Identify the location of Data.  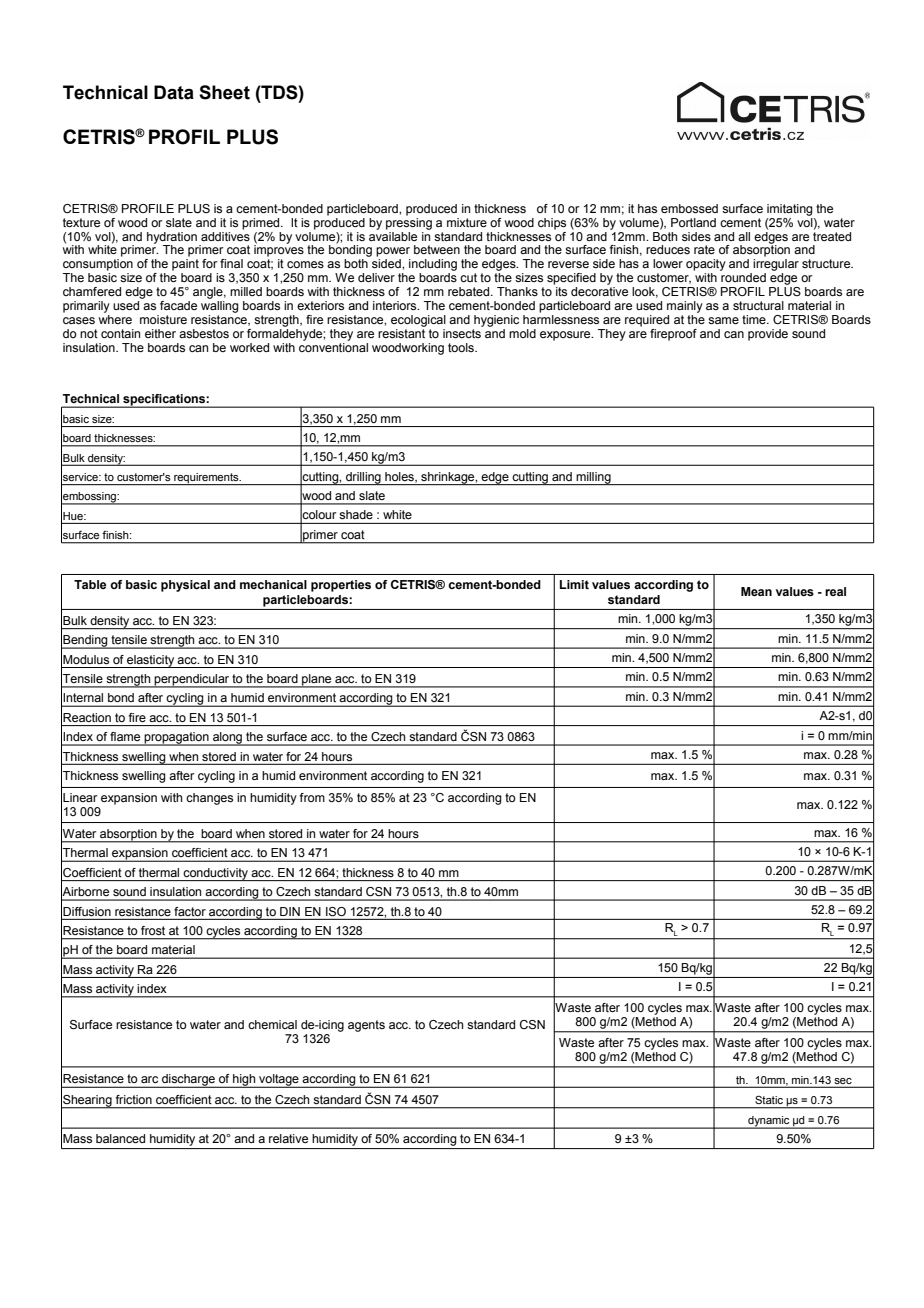
(174, 92).
